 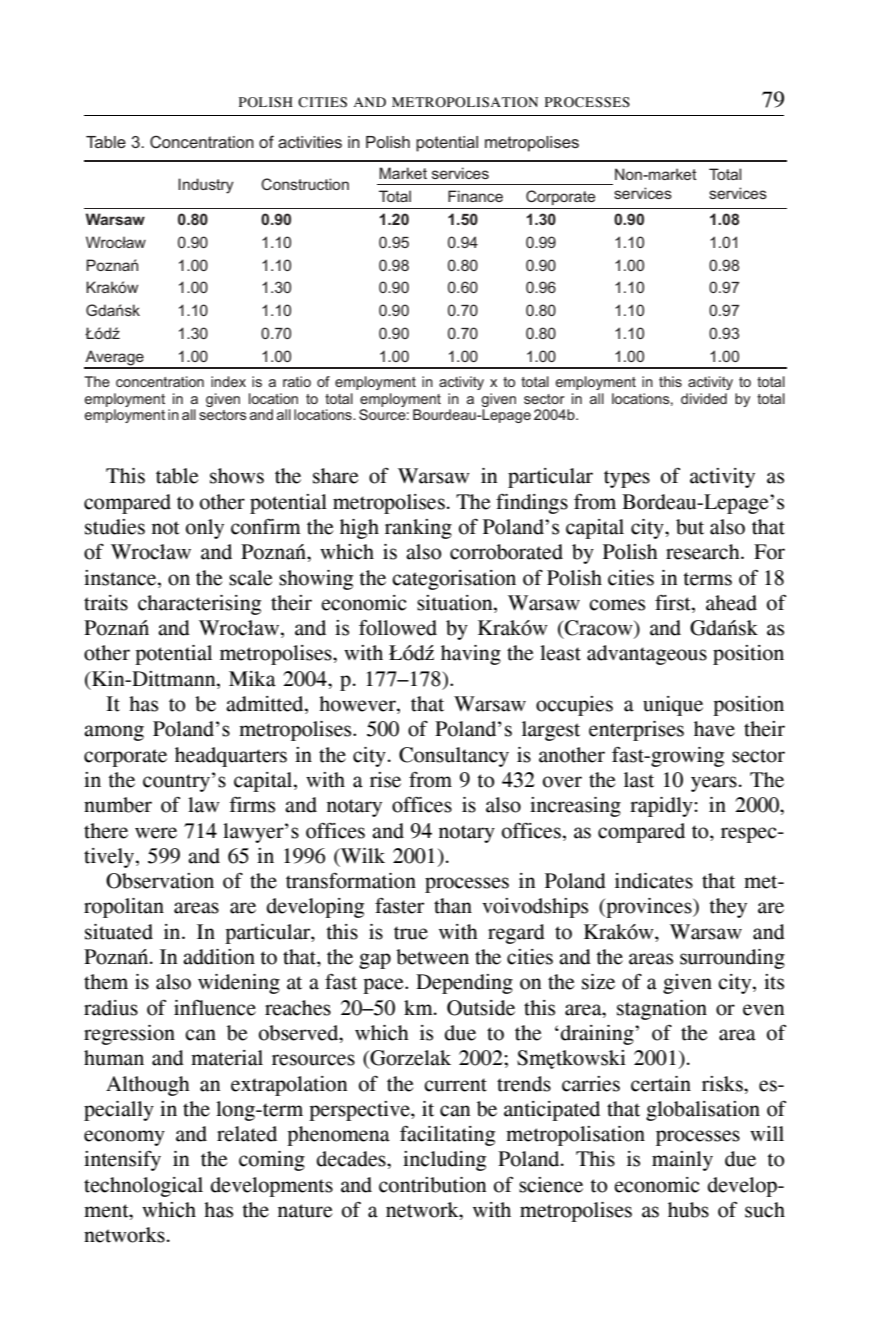 I want to click on Industry, so click(x=206, y=186).
